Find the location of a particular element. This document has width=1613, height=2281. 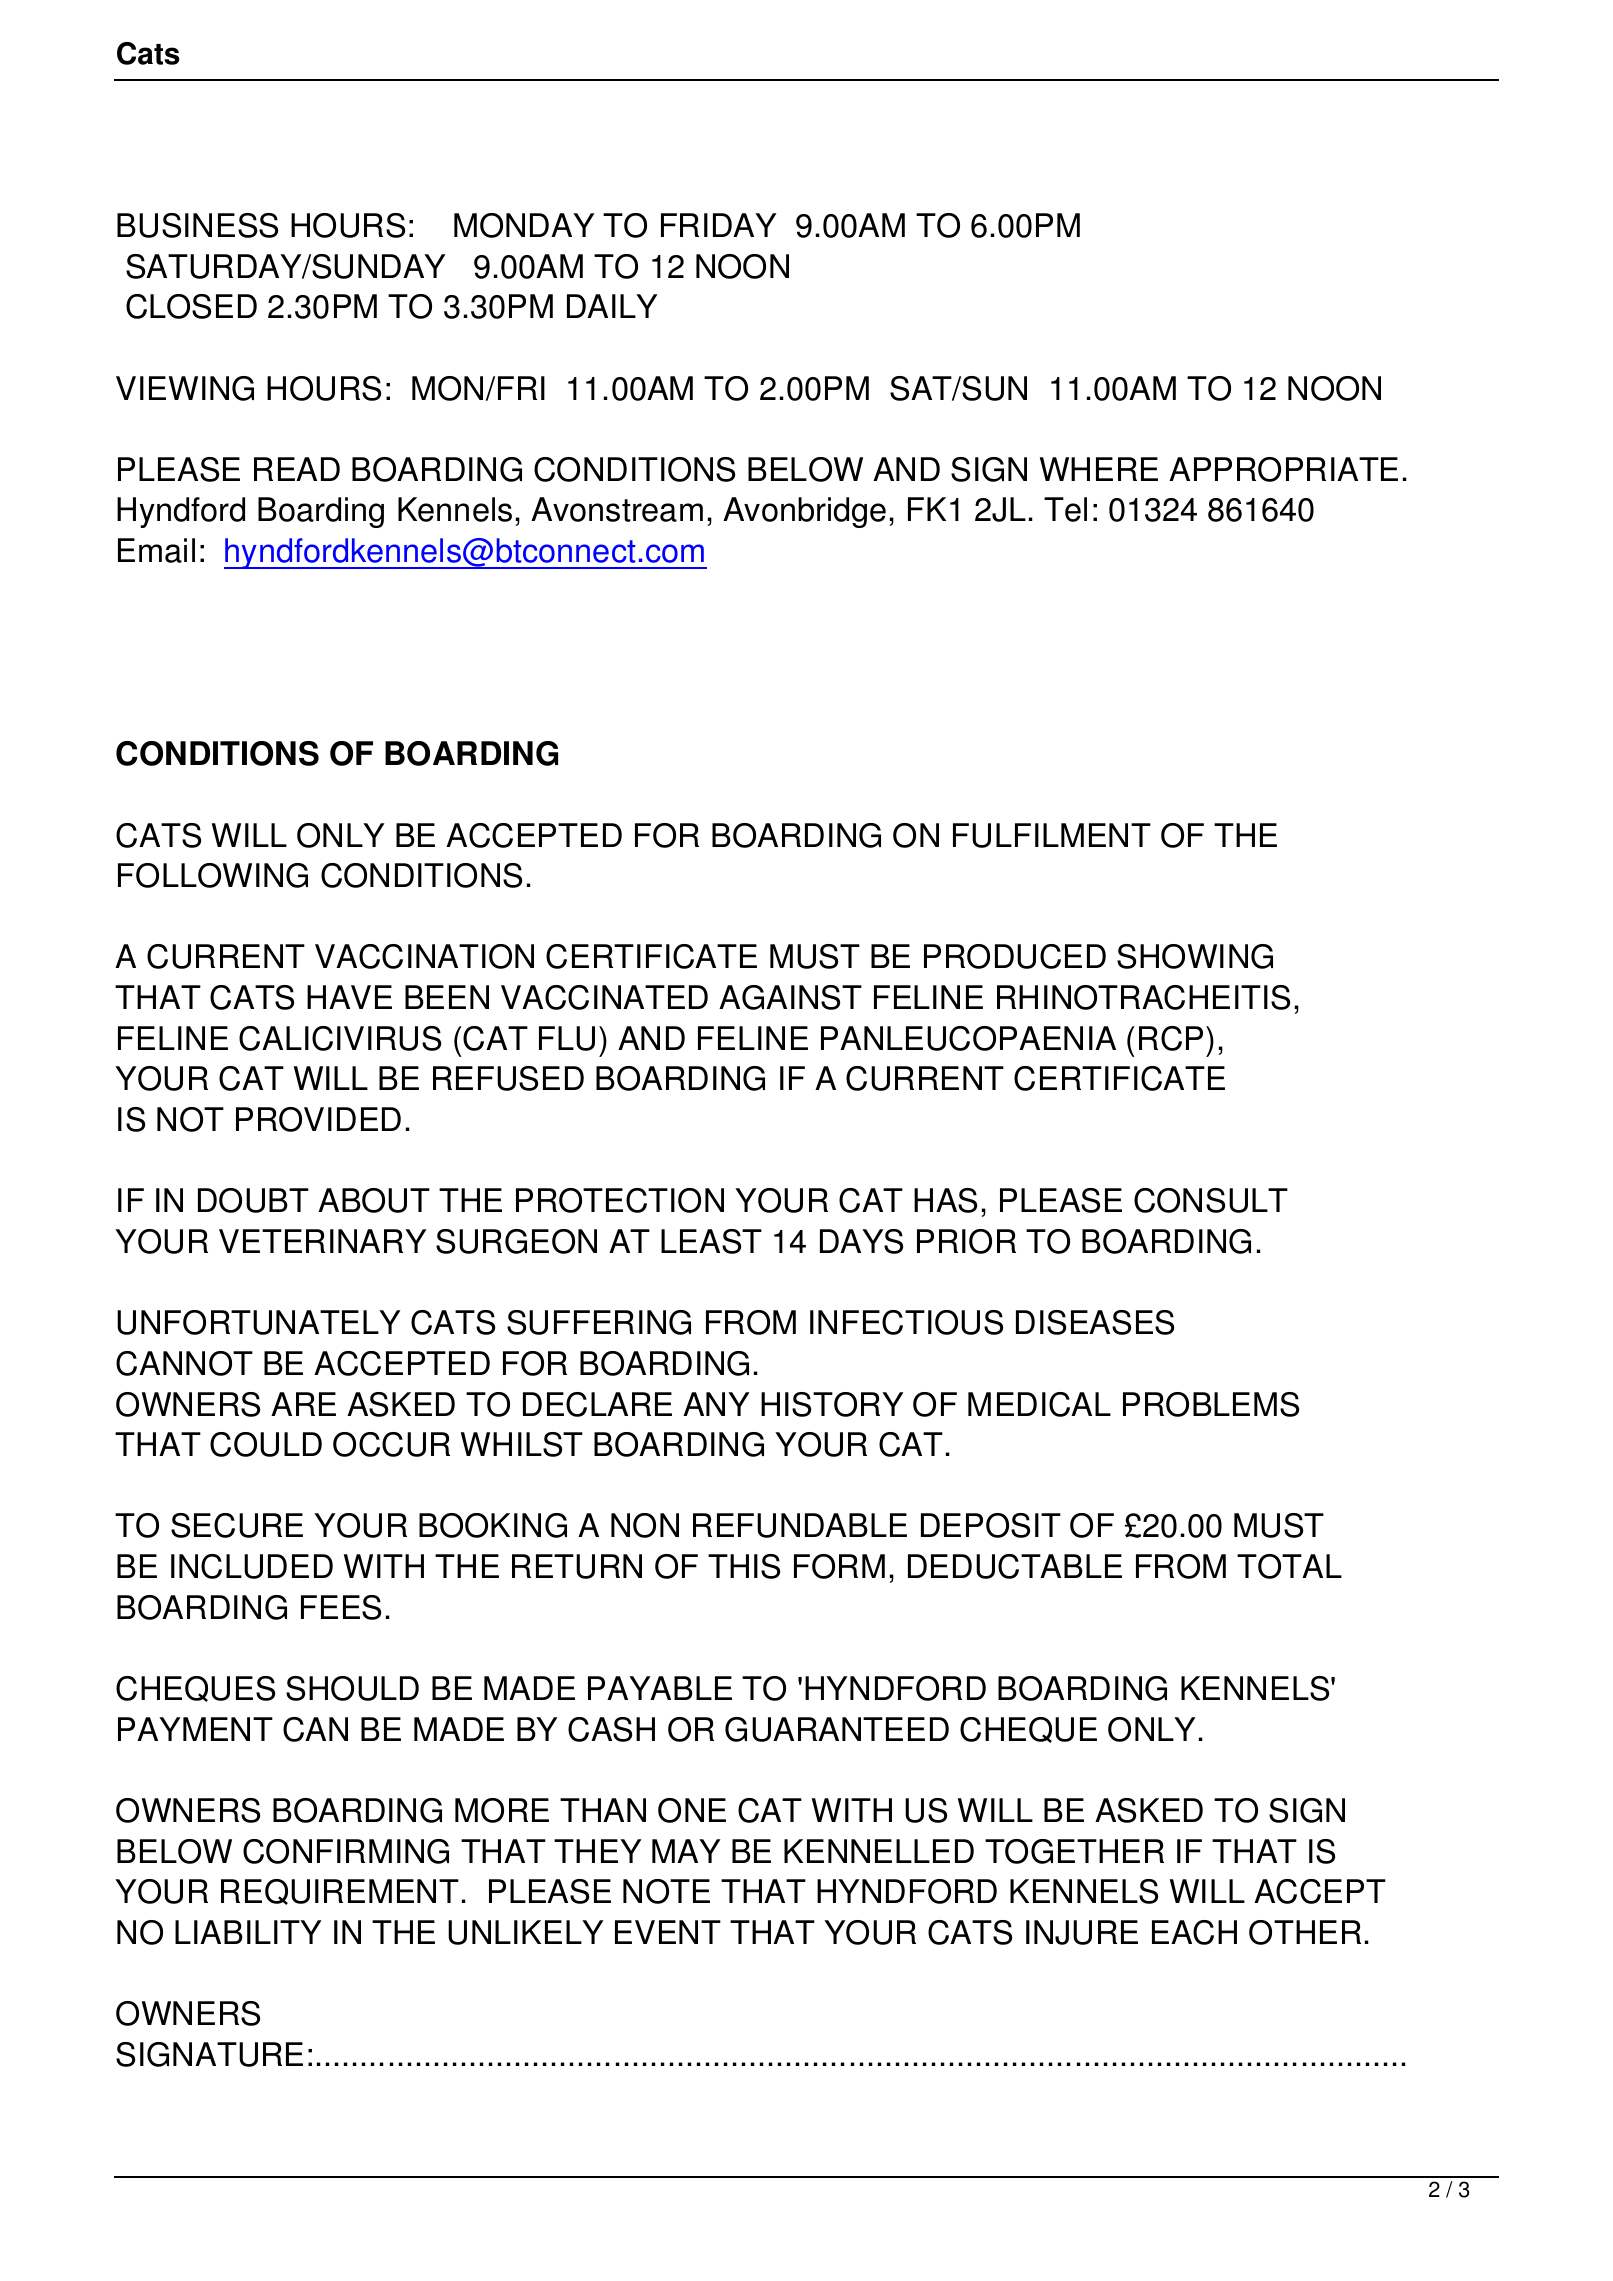

FRIDAY is located at coordinates (719, 225).
